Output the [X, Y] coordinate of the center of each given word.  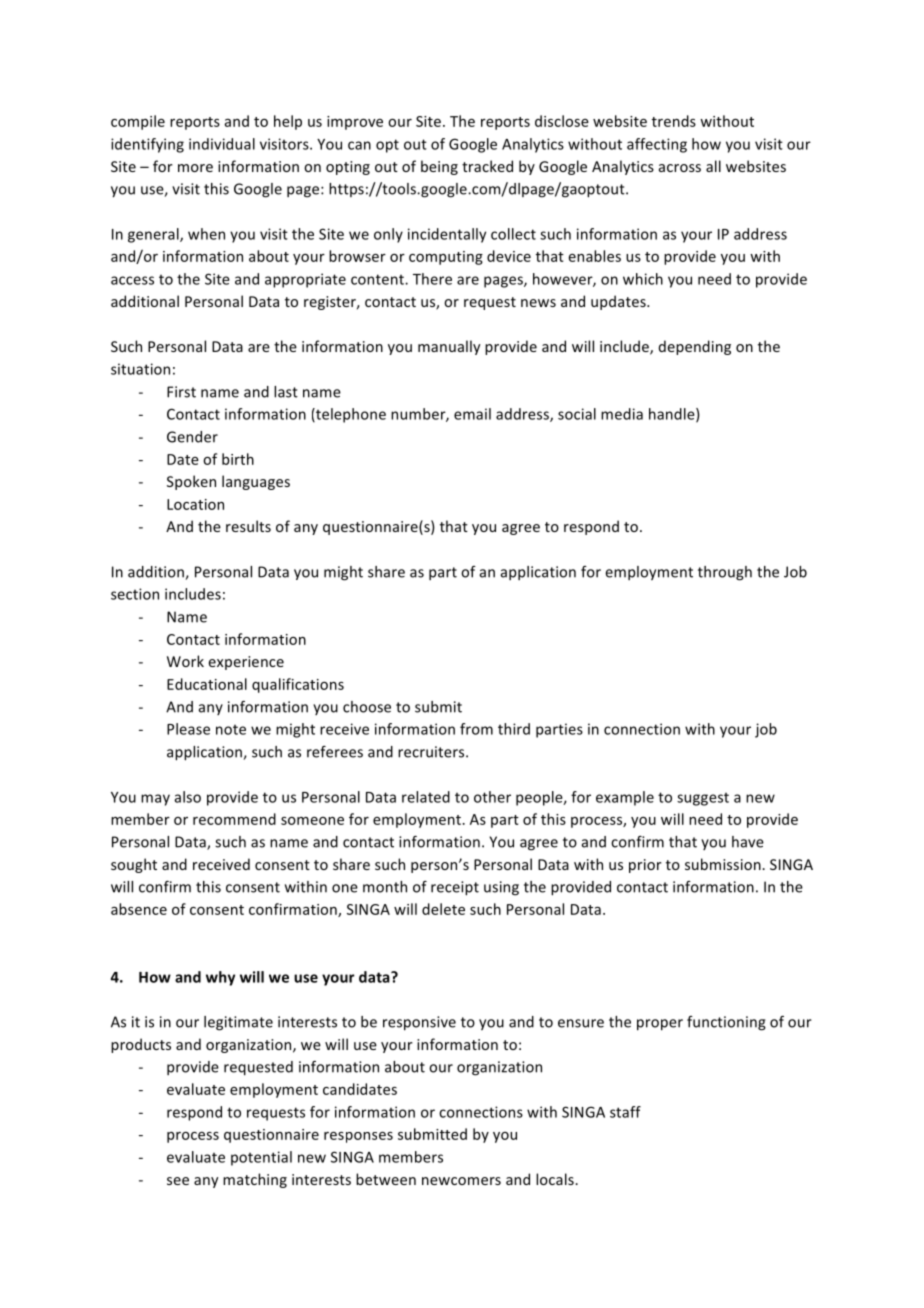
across [680, 168]
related [426, 797]
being [439, 167]
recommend [234, 819]
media [622, 414]
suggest [703, 799]
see [178, 1181]
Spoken [191, 482]
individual [222, 144]
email [472, 414]
